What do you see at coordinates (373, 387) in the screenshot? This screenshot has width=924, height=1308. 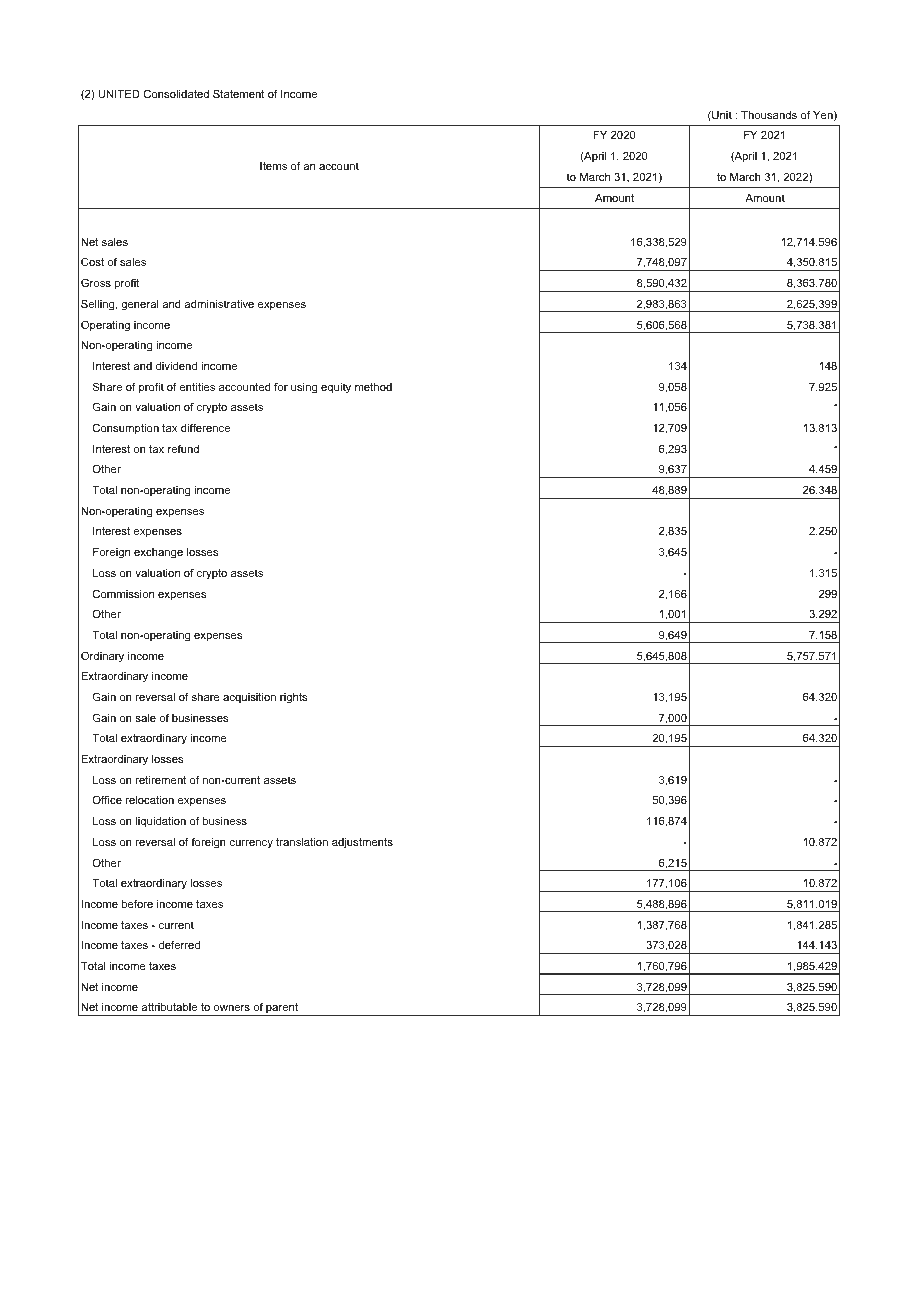 I see `method` at bounding box center [373, 387].
